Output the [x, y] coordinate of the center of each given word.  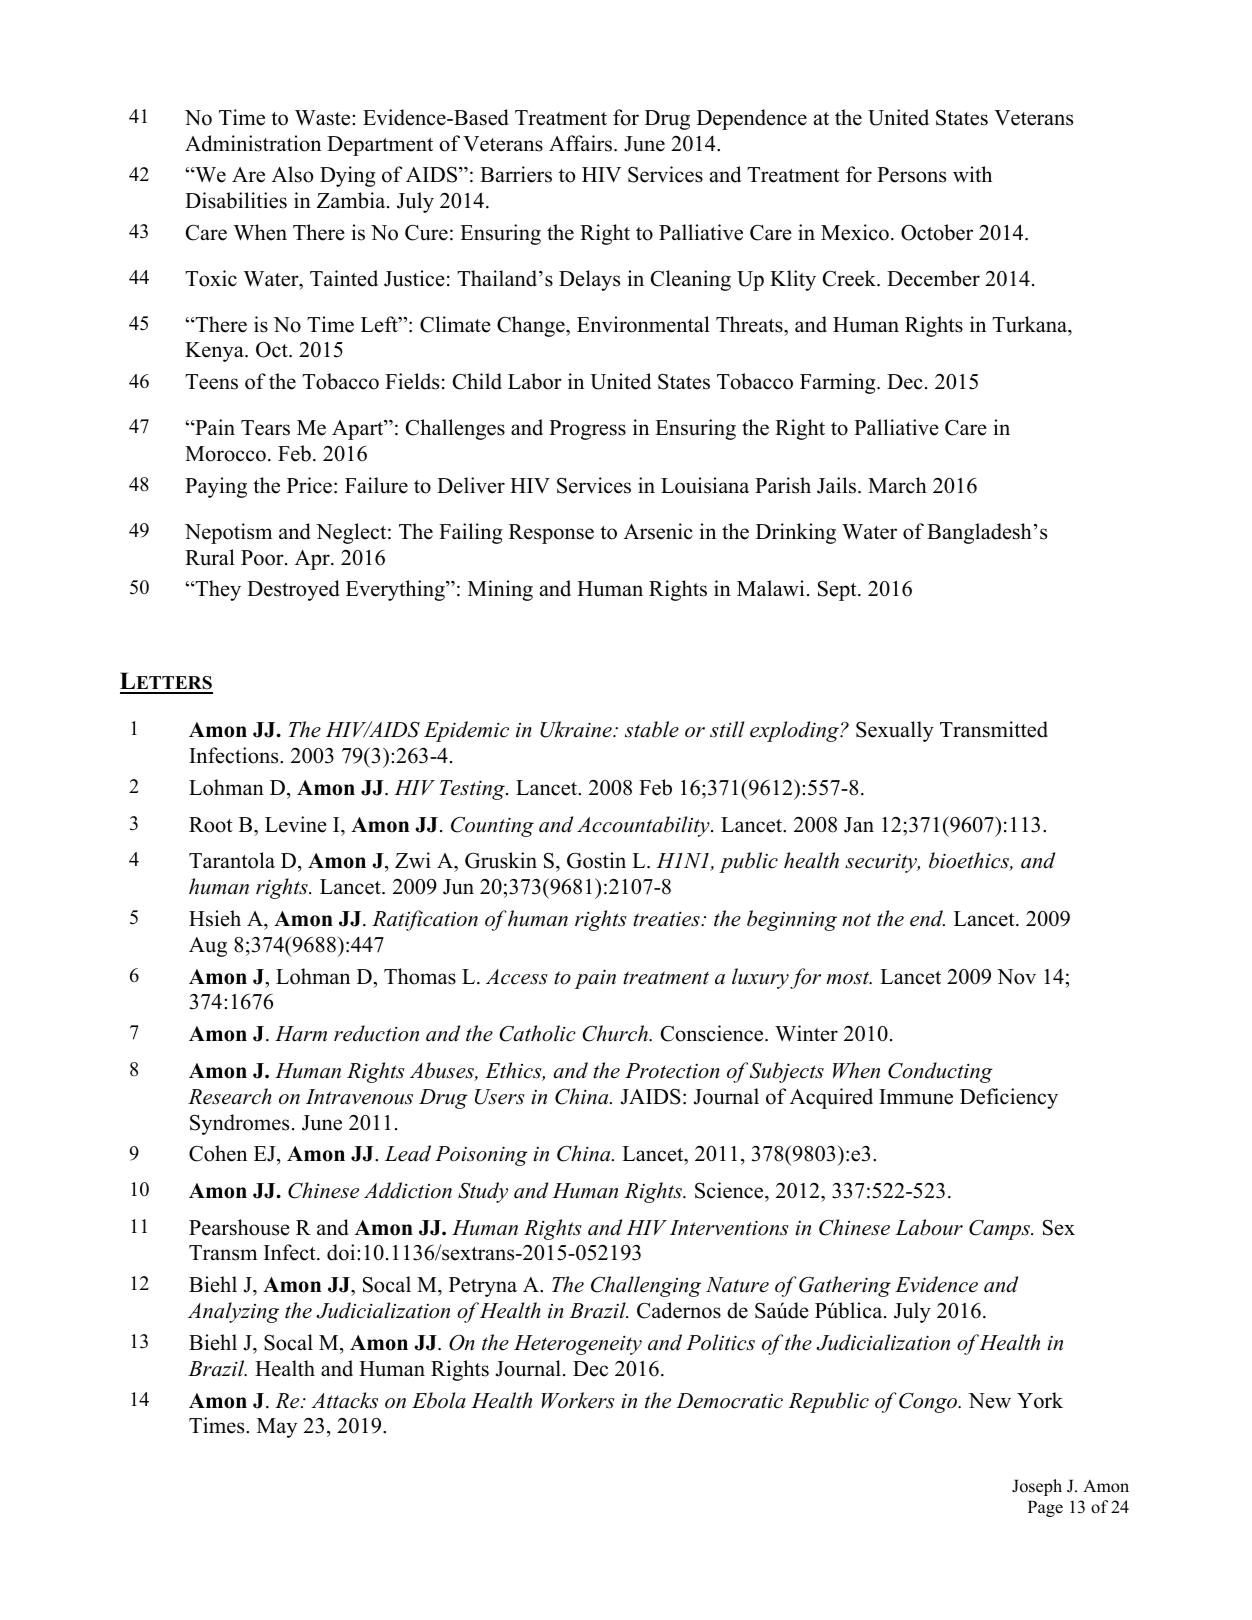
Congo [929, 1402]
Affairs [582, 143]
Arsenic [658, 531]
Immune [916, 1097]
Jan [859, 825]
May [277, 1428]
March [897, 485]
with [972, 174]
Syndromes [239, 1124]
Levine [296, 824]
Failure [376, 485]
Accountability [644, 826]
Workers [578, 1400]
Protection [672, 1071]
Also [292, 174]
